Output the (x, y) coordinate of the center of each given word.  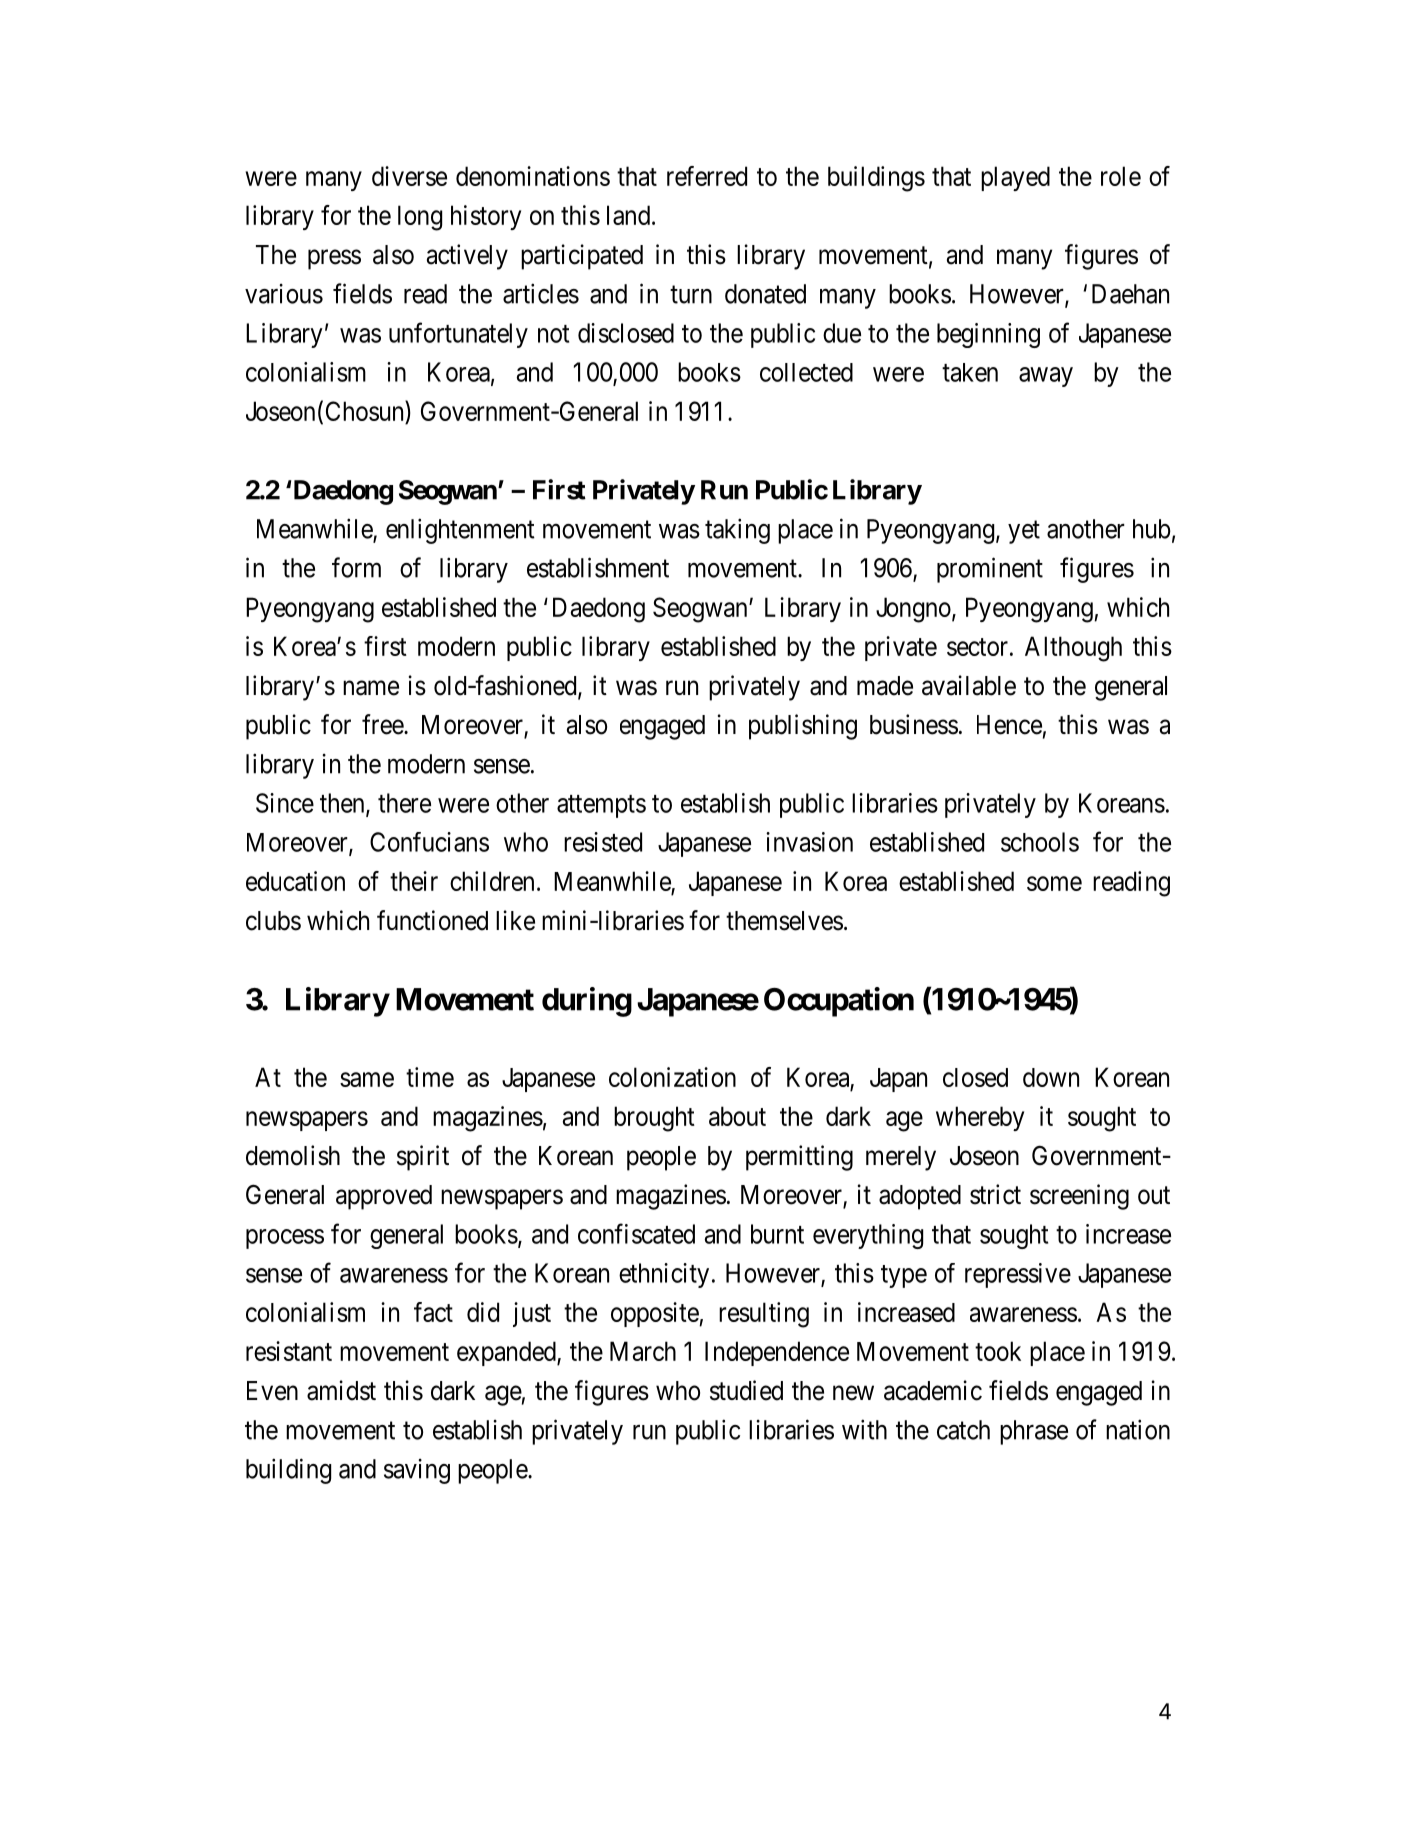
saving (417, 1471)
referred (707, 176)
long (420, 218)
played (1015, 178)
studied (746, 1390)
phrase (1034, 1432)
